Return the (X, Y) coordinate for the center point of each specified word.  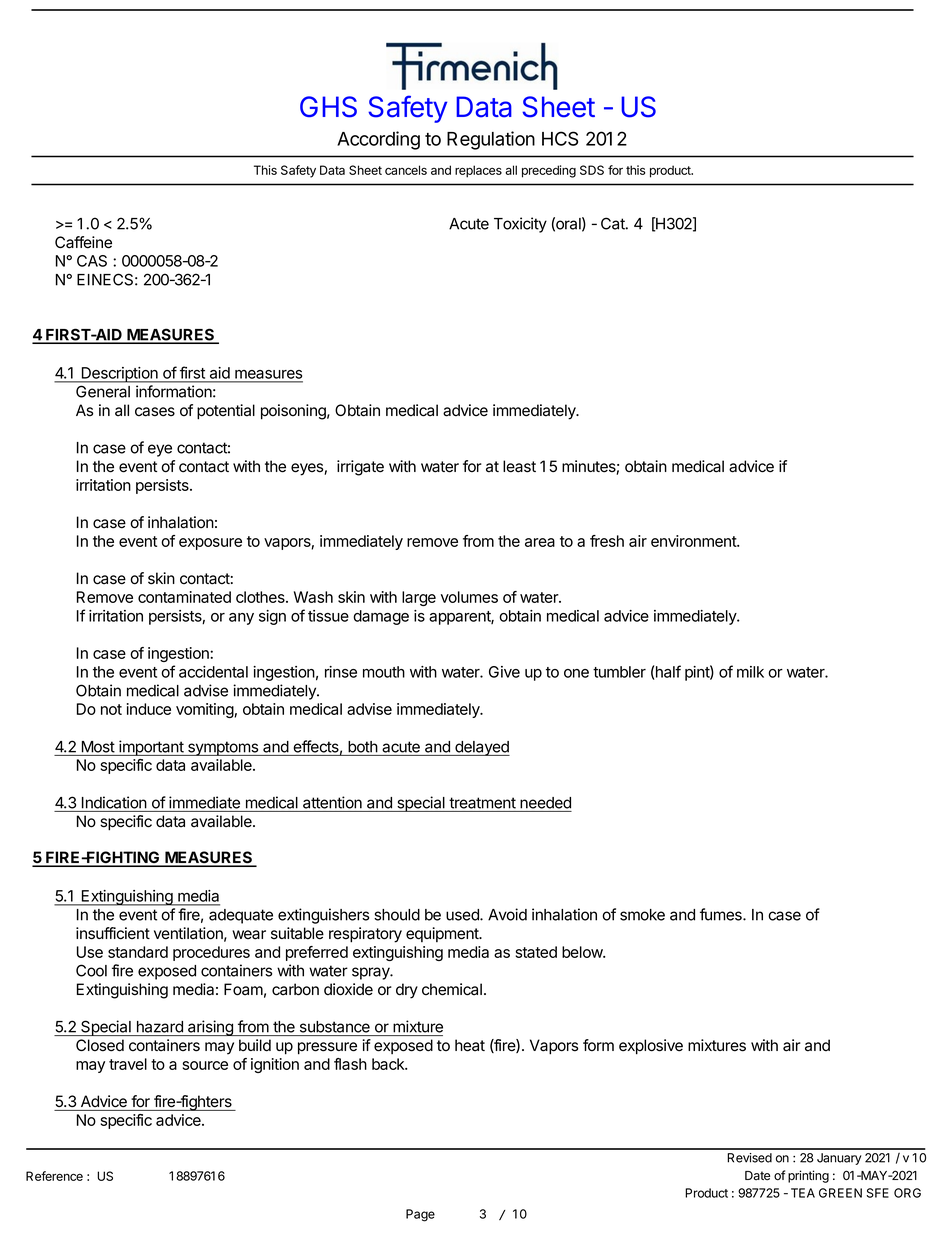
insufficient (113, 933)
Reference (54, 1176)
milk (750, 672)
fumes (722, 914)
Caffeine (83, 242)
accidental (213, 672)
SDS (592, 170)
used (463, 915)
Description (119, 375)
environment (694, 541)
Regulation (491, 140)
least (519, 466)
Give (504, 672)
